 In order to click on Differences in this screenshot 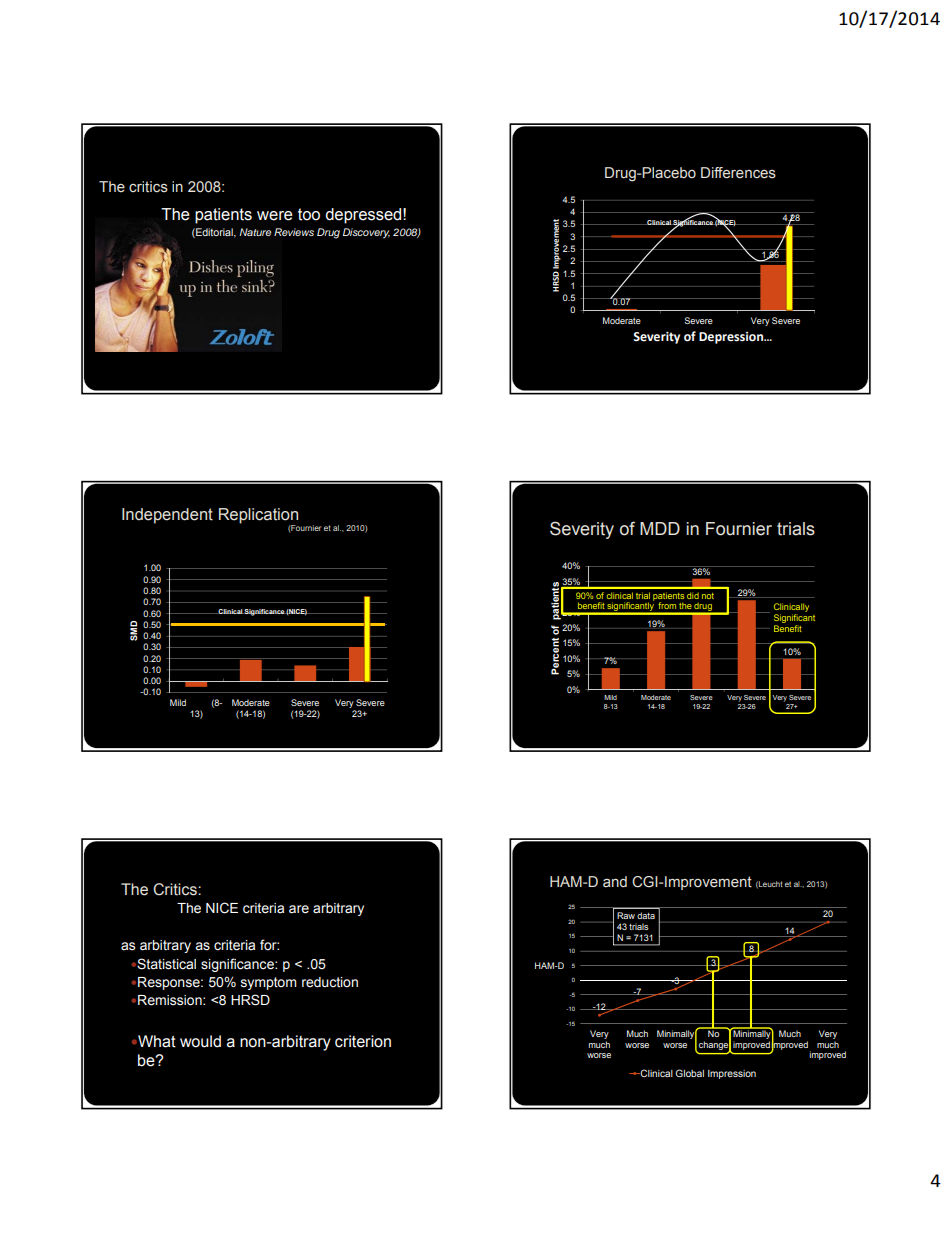, I will do `click(738, 173)`.
